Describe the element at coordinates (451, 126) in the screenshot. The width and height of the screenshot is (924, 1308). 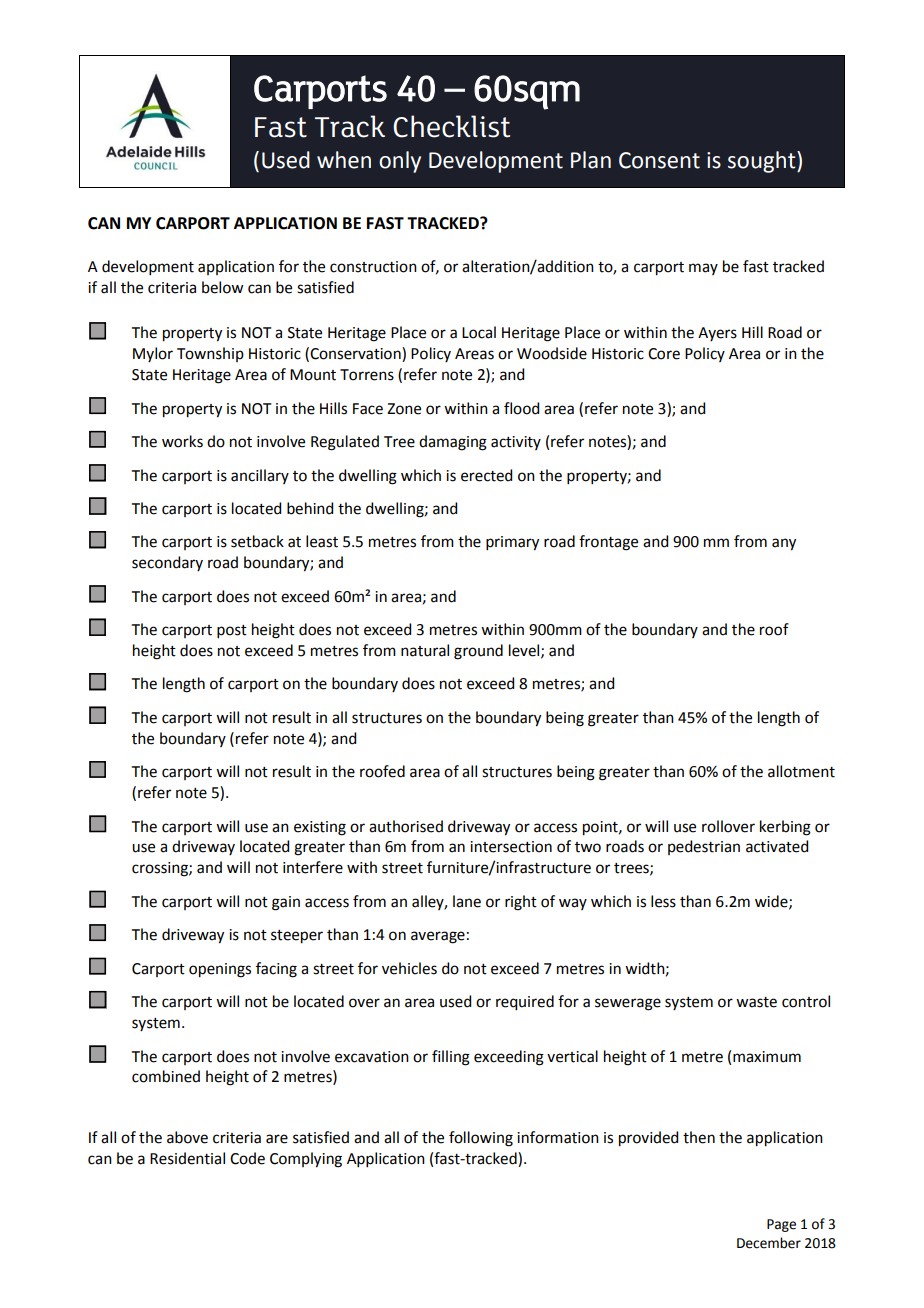
I see `Checklist` at that location.
